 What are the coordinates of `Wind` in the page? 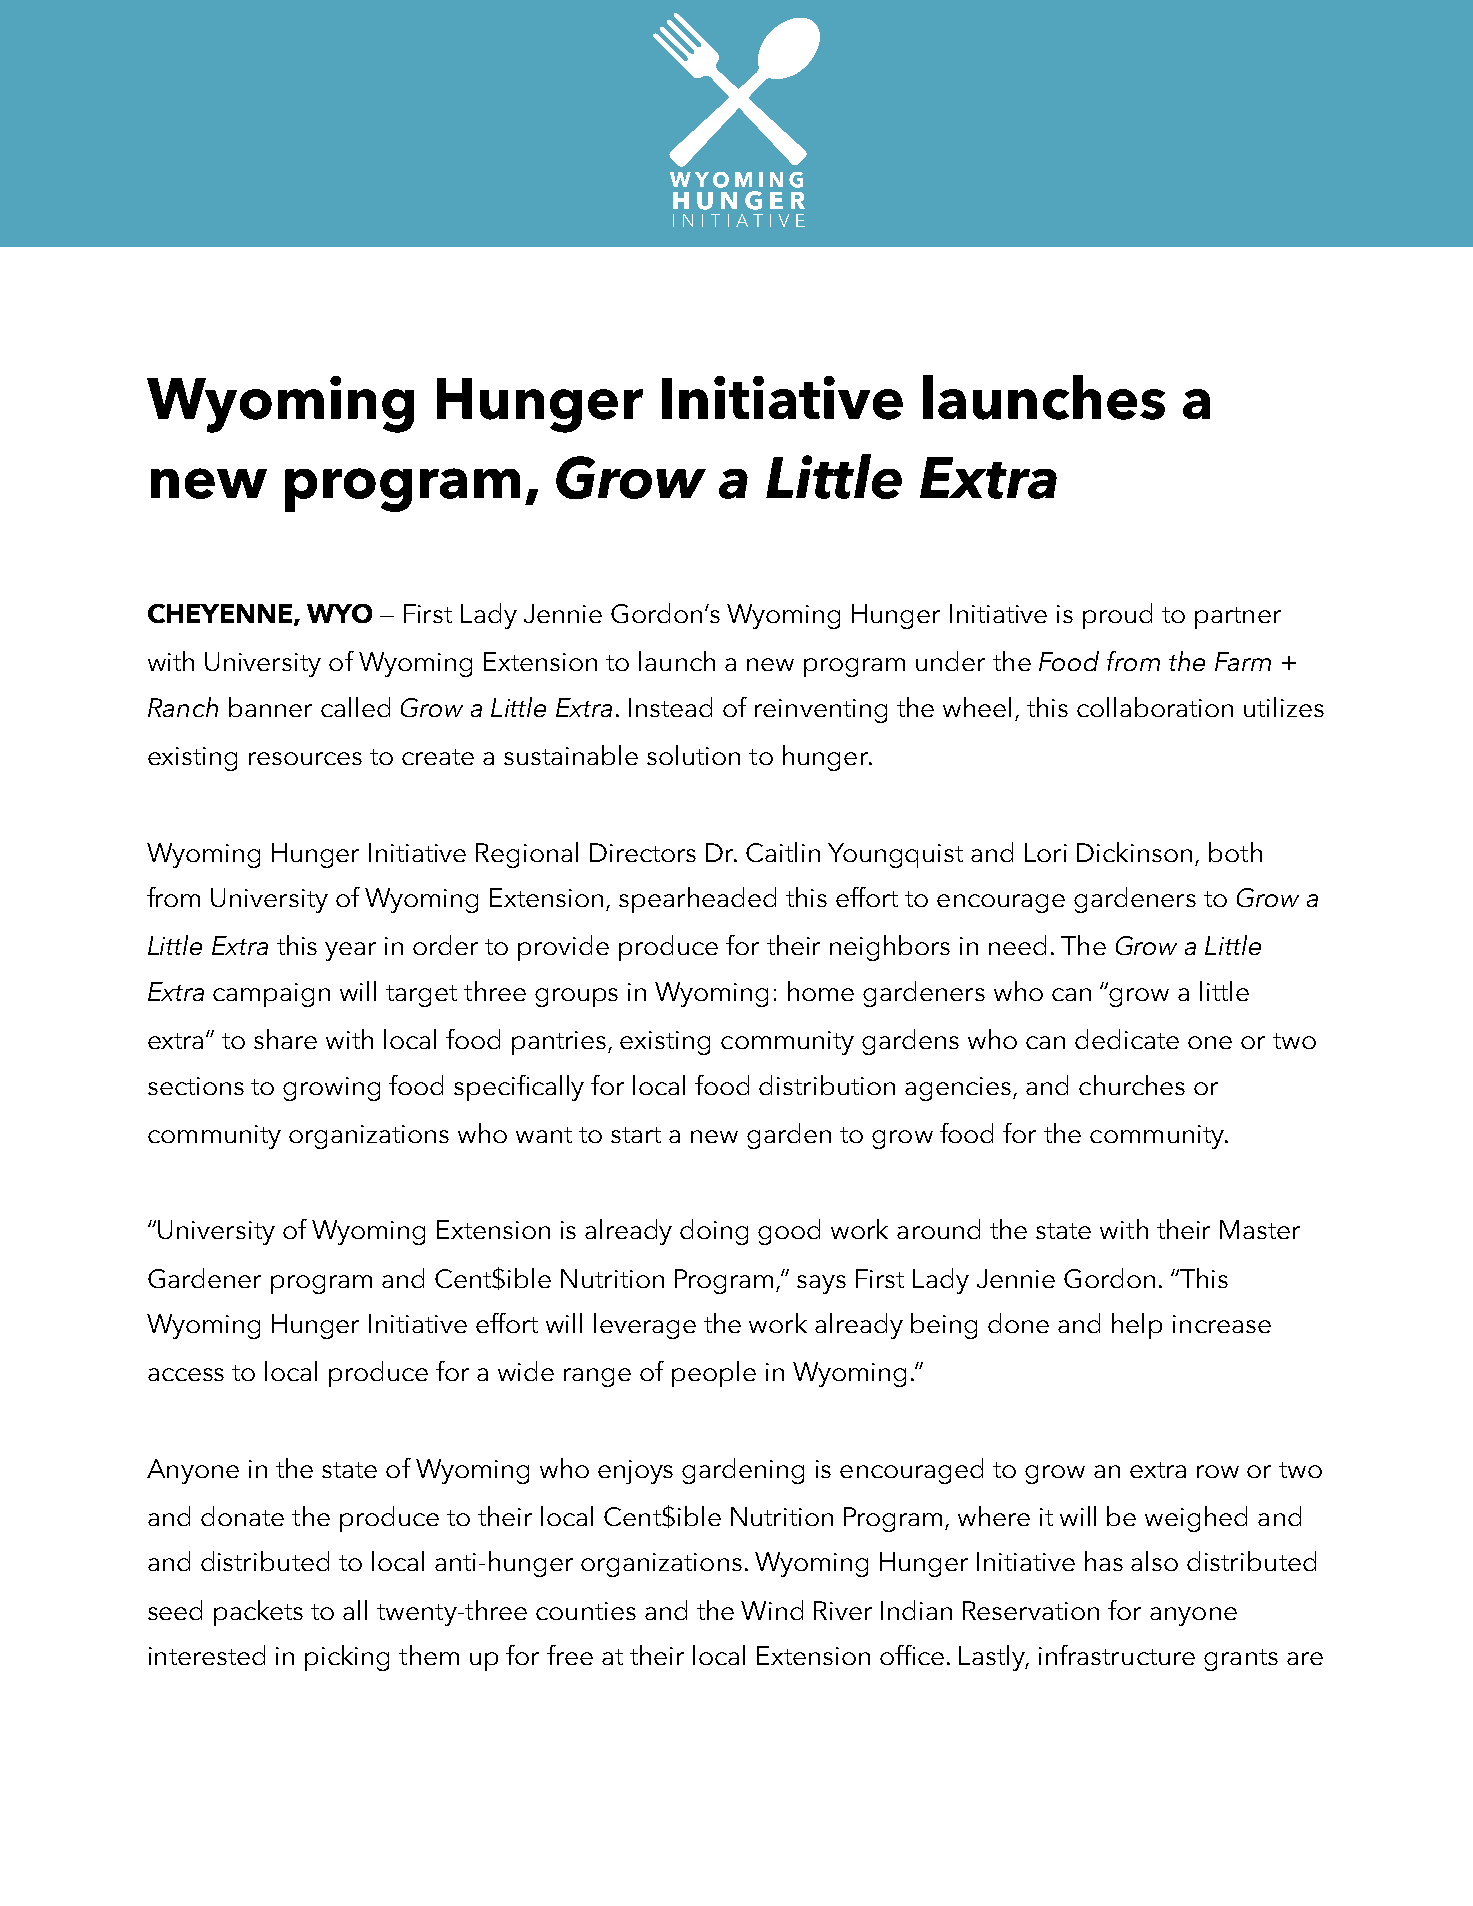 It's located at (772, 1610).
